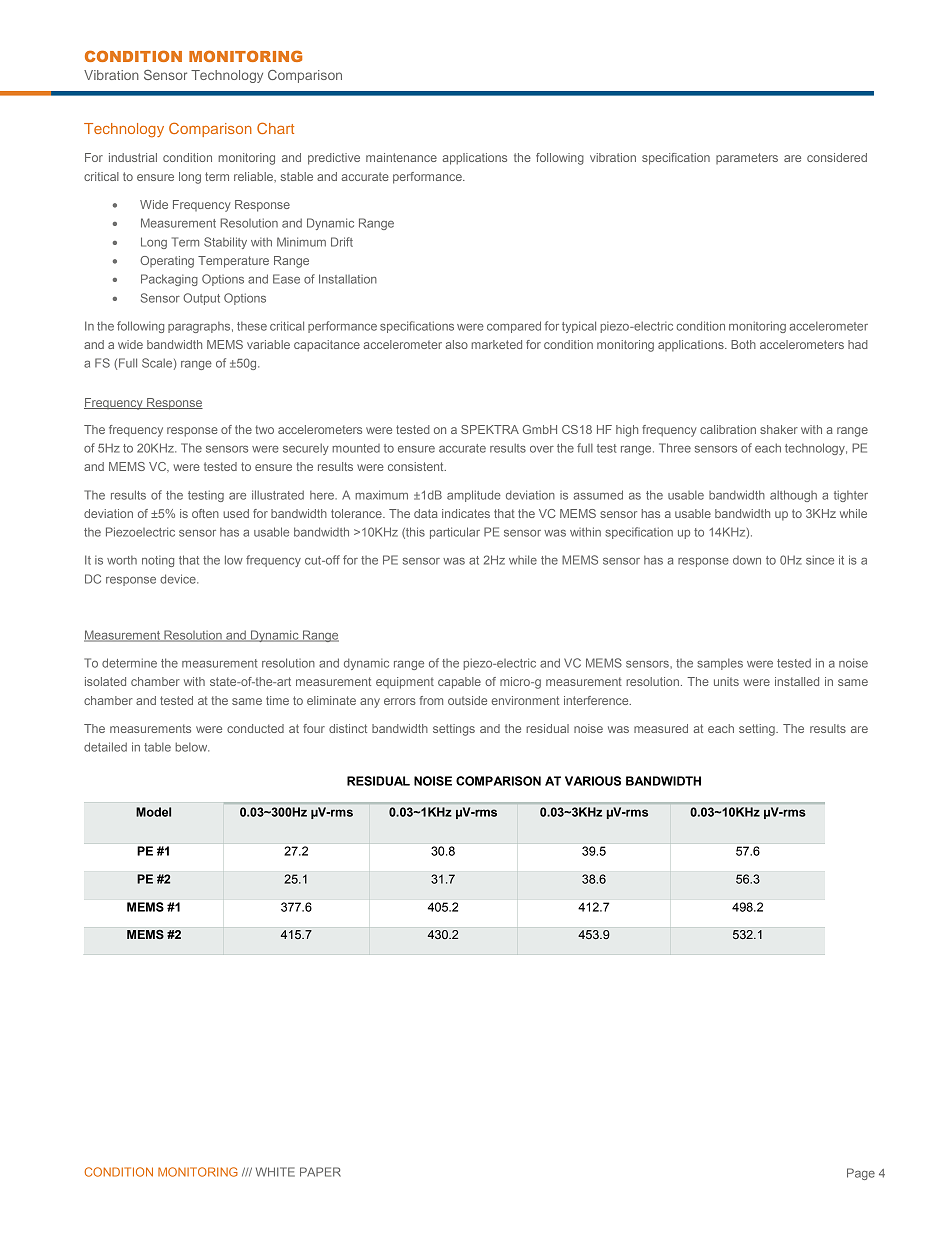  What do you see at coordinates (661, 728) in the document?
I see `measured` at bounding box center [661, 728].
